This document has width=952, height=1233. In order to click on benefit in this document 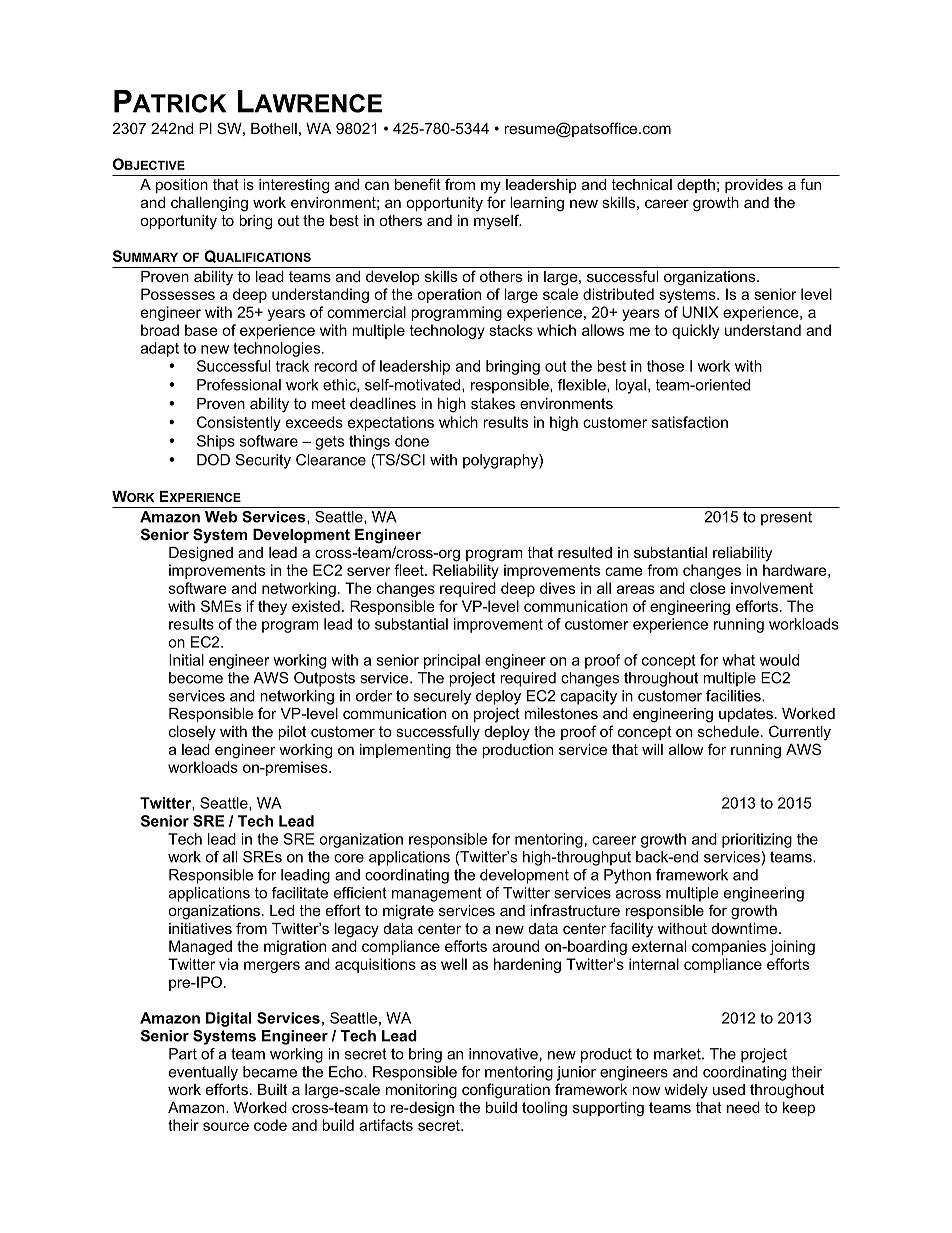, I will do `click(418, 184)`.
